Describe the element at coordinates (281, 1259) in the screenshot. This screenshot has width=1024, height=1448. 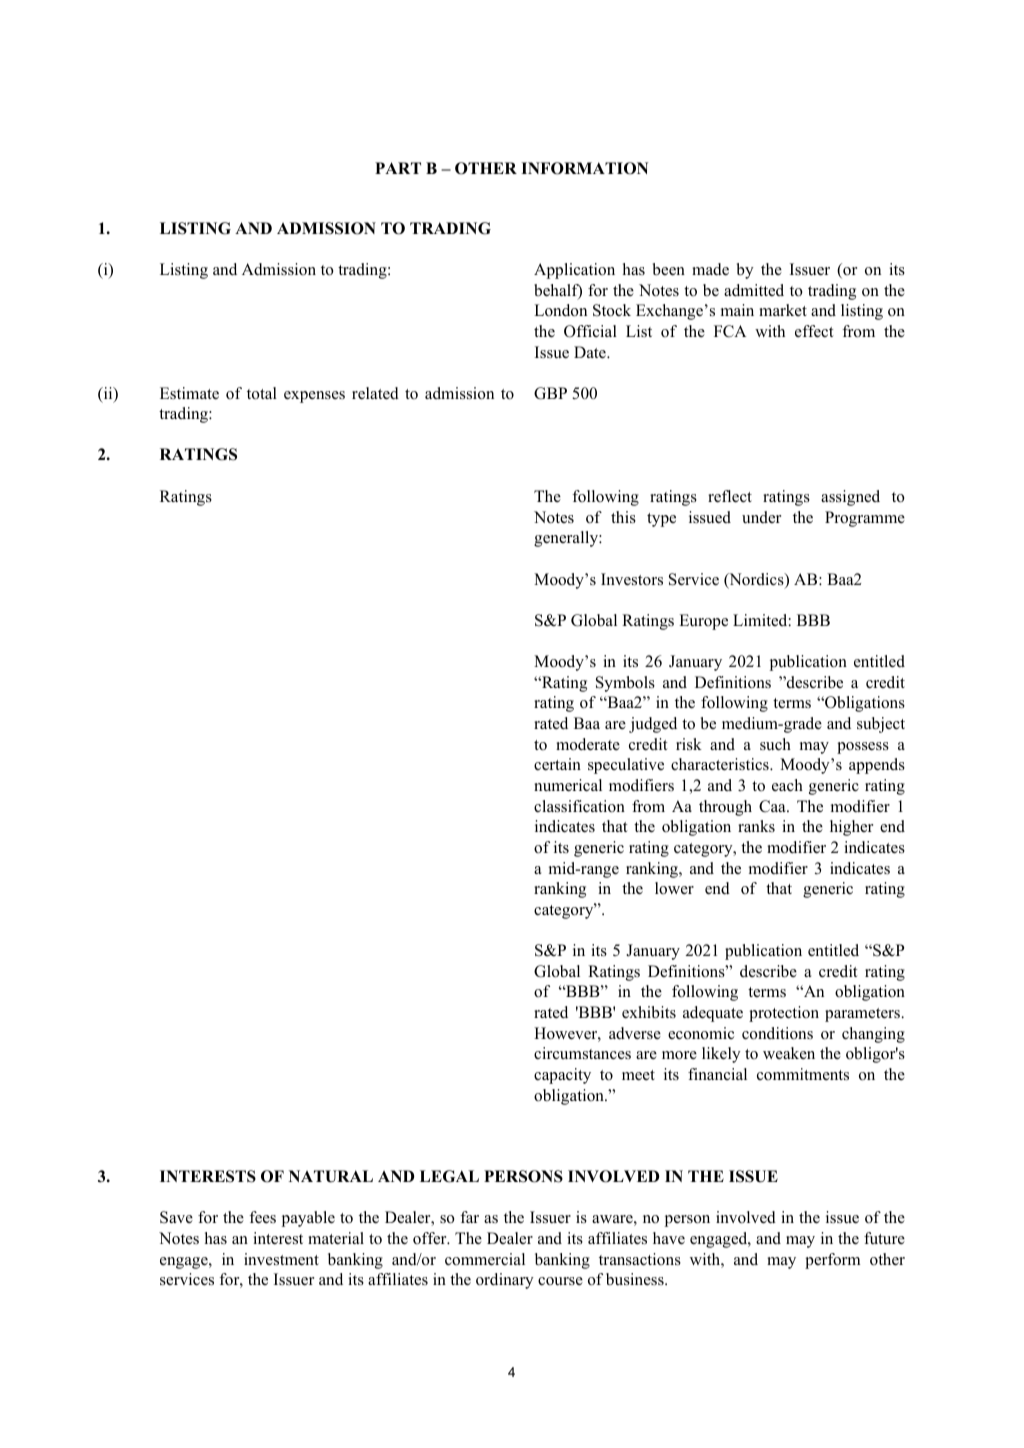
I see `investment` at that location.
